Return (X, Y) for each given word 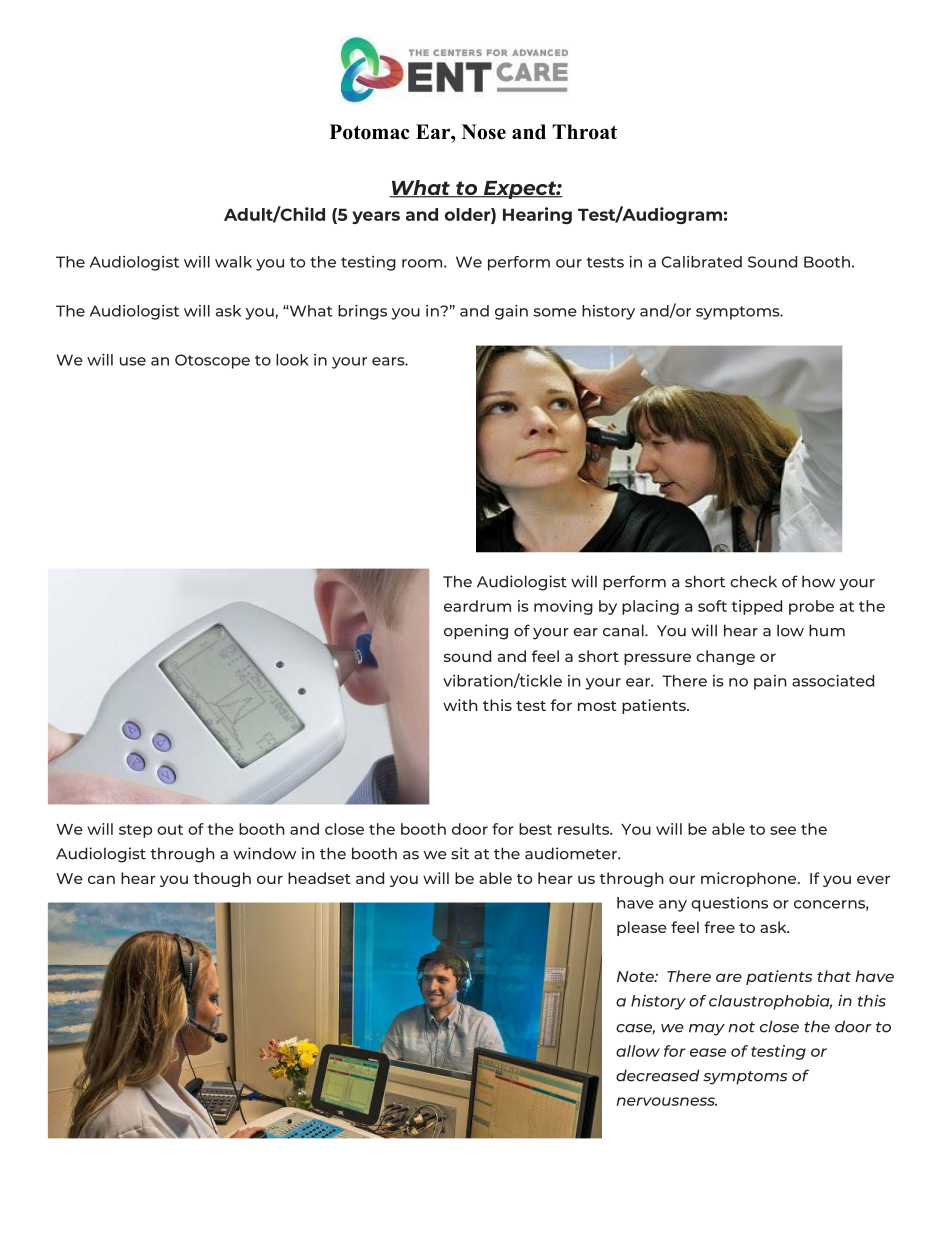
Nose (484, 132)
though (222, 879)
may (707, 1030)
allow (638, 1051)
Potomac (369, 132)
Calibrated (702, 262)
